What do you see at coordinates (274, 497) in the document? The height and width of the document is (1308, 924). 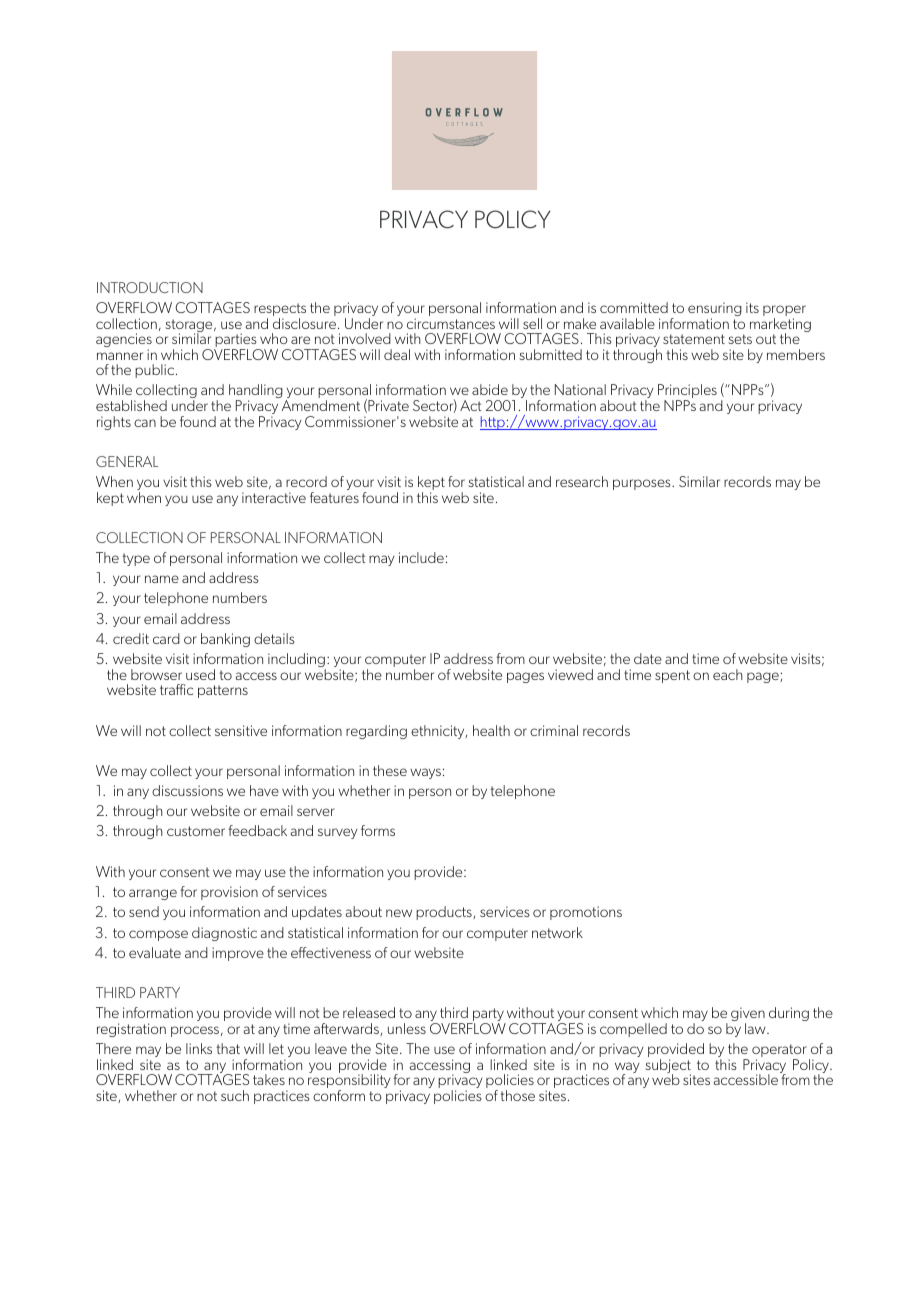 I see `interactive` at bounding box center [274, 497].
